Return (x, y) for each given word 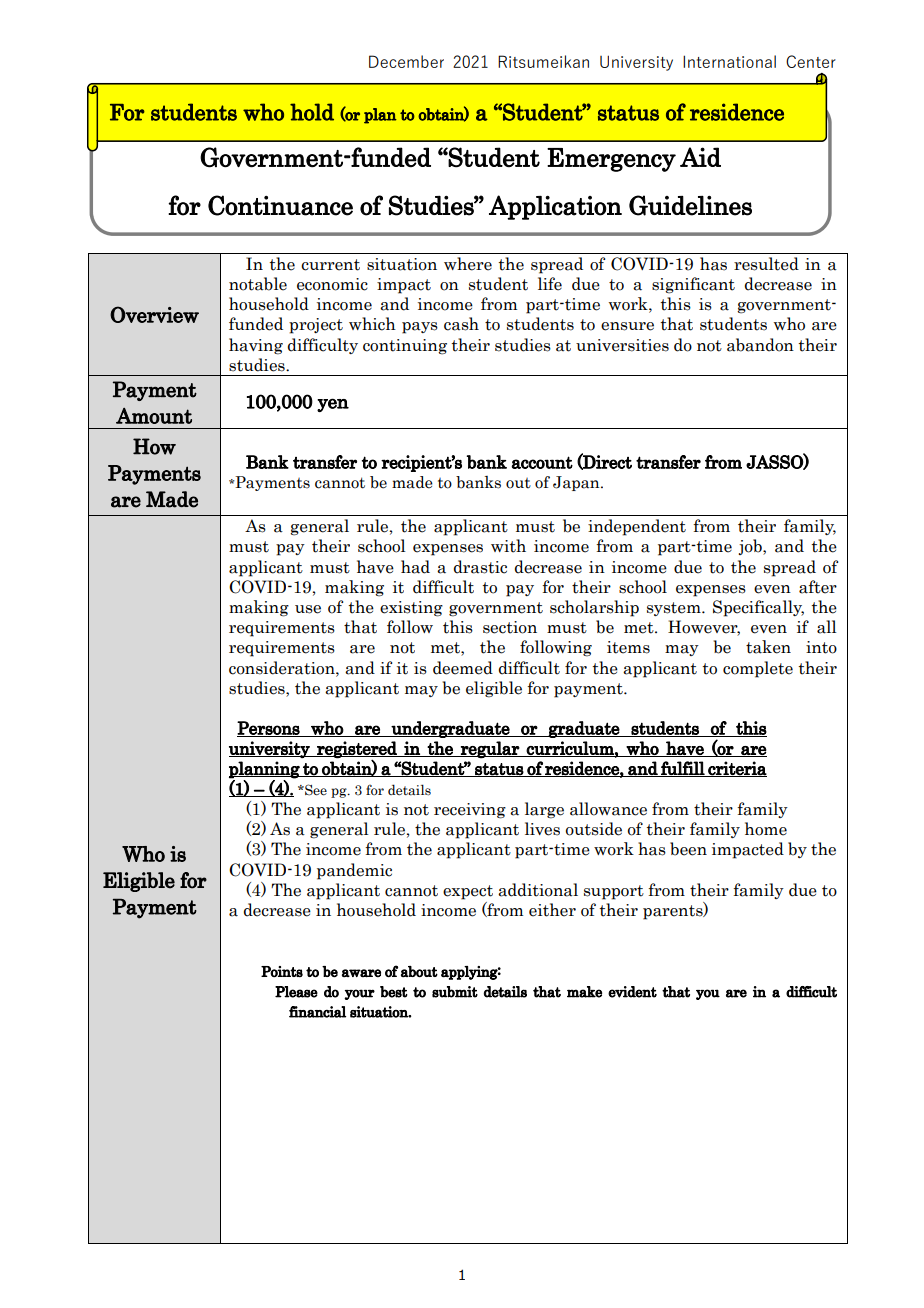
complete (758, 669)
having (256, 346)
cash (461, 324)
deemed (463, 668)
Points (282, 971)
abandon (760, 345)
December (406, 61)
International (729, 61)
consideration (283, 668)
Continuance (280, 205)
